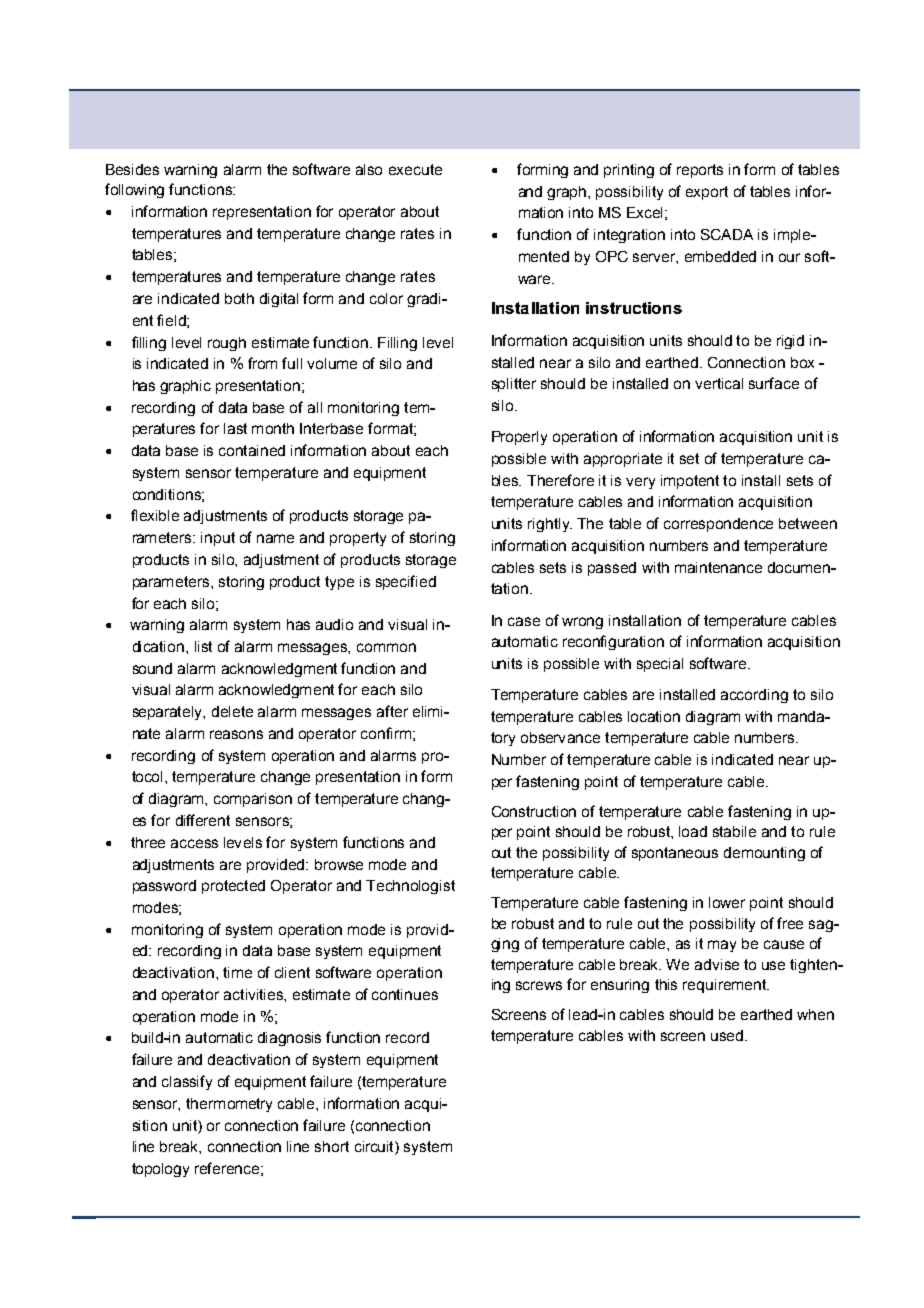 The image size is (924, 1308). What do you see at coordinates (707, 193) in the document?
I see `export` at bounding box center [707, 193].
